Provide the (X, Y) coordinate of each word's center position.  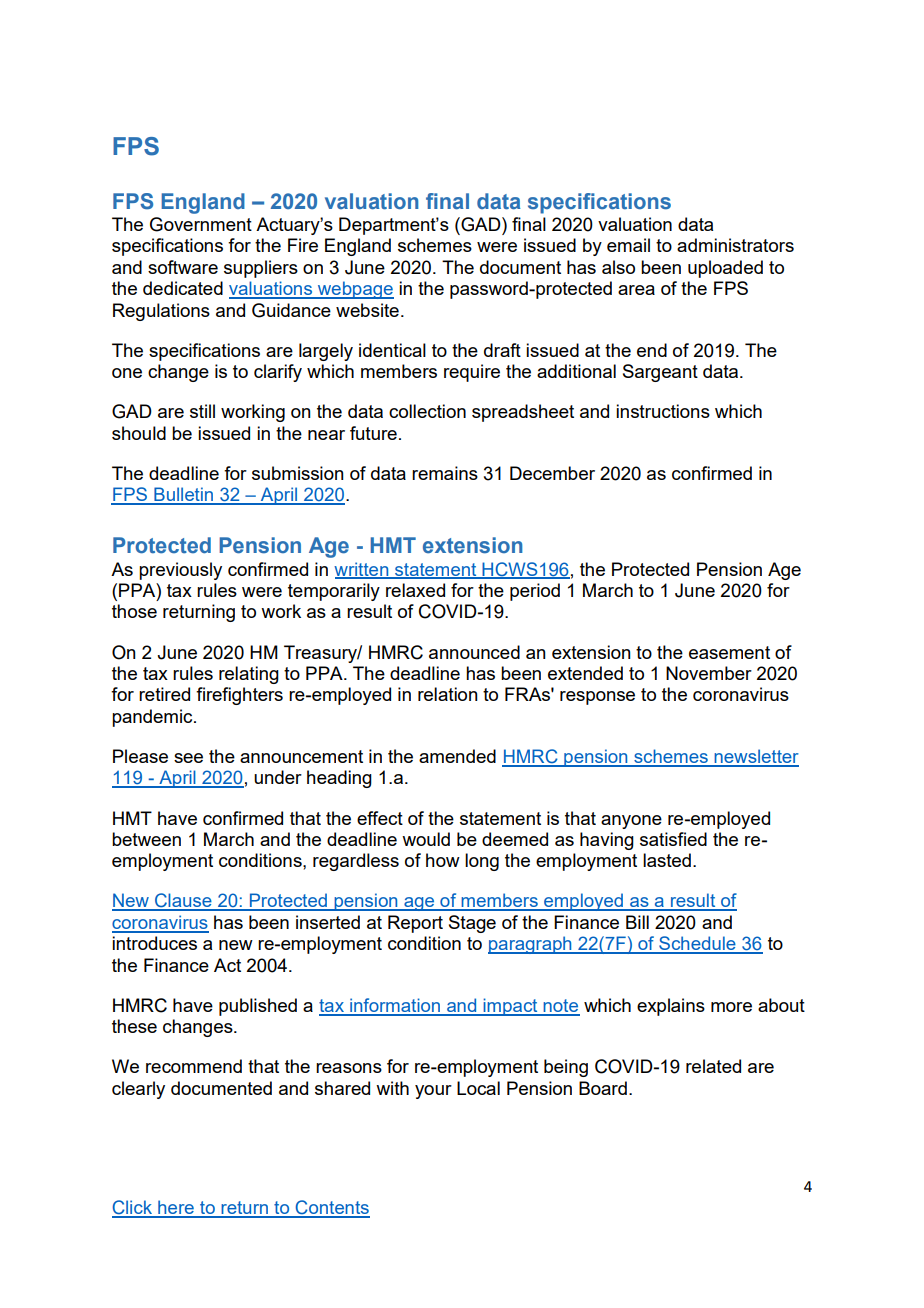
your (433, 1092)
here (176, 1208)
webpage (354, 290)
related (713, 1066)
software (183, 267)
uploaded (725, 269)
